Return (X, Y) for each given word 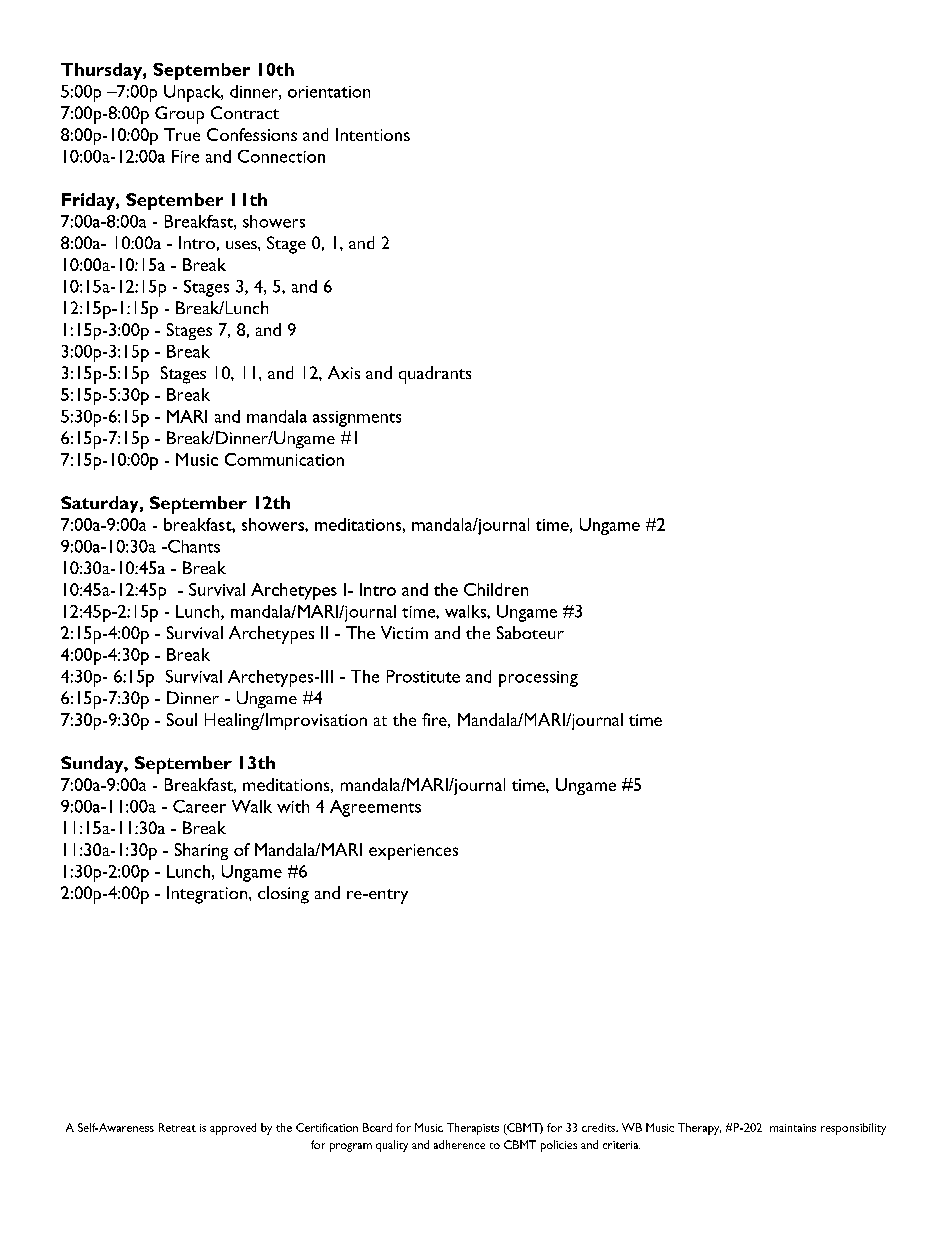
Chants (193, 546)
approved (233, 1129)
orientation (329, 92)
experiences (413, 852)
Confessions (252, 134)
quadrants (435, 375)
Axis (344, 372)
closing (283, 895)
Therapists (473, 1129)
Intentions (373, 134)
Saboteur (530, 632)
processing (538, 679)
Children (496, 589)
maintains (793, 1128)
